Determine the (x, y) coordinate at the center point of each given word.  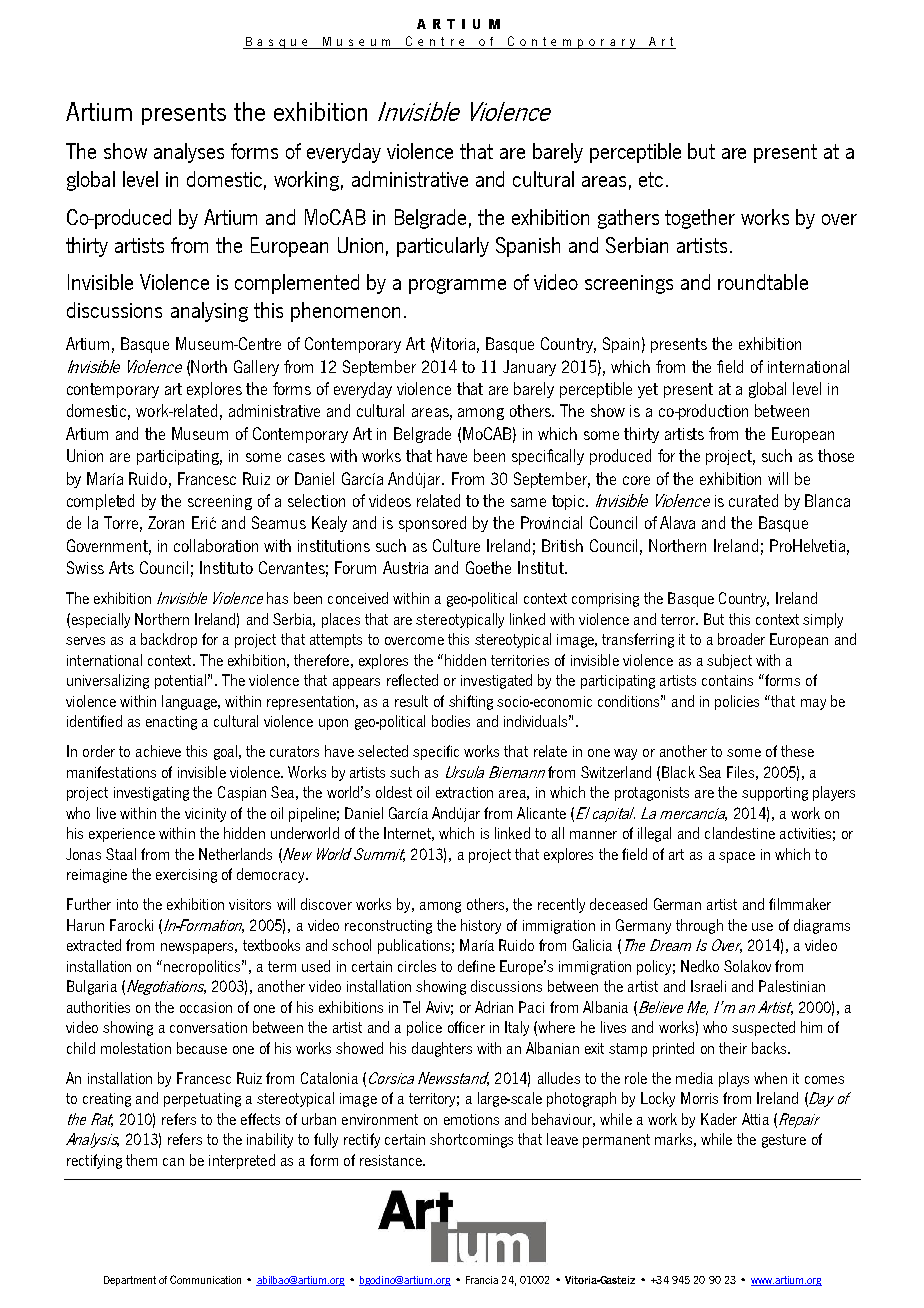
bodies (451, 721)
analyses (189, 153)
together (700, 219)
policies (737, 702)
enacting (171, 723)
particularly (443, 247)
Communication (205, 1279)
